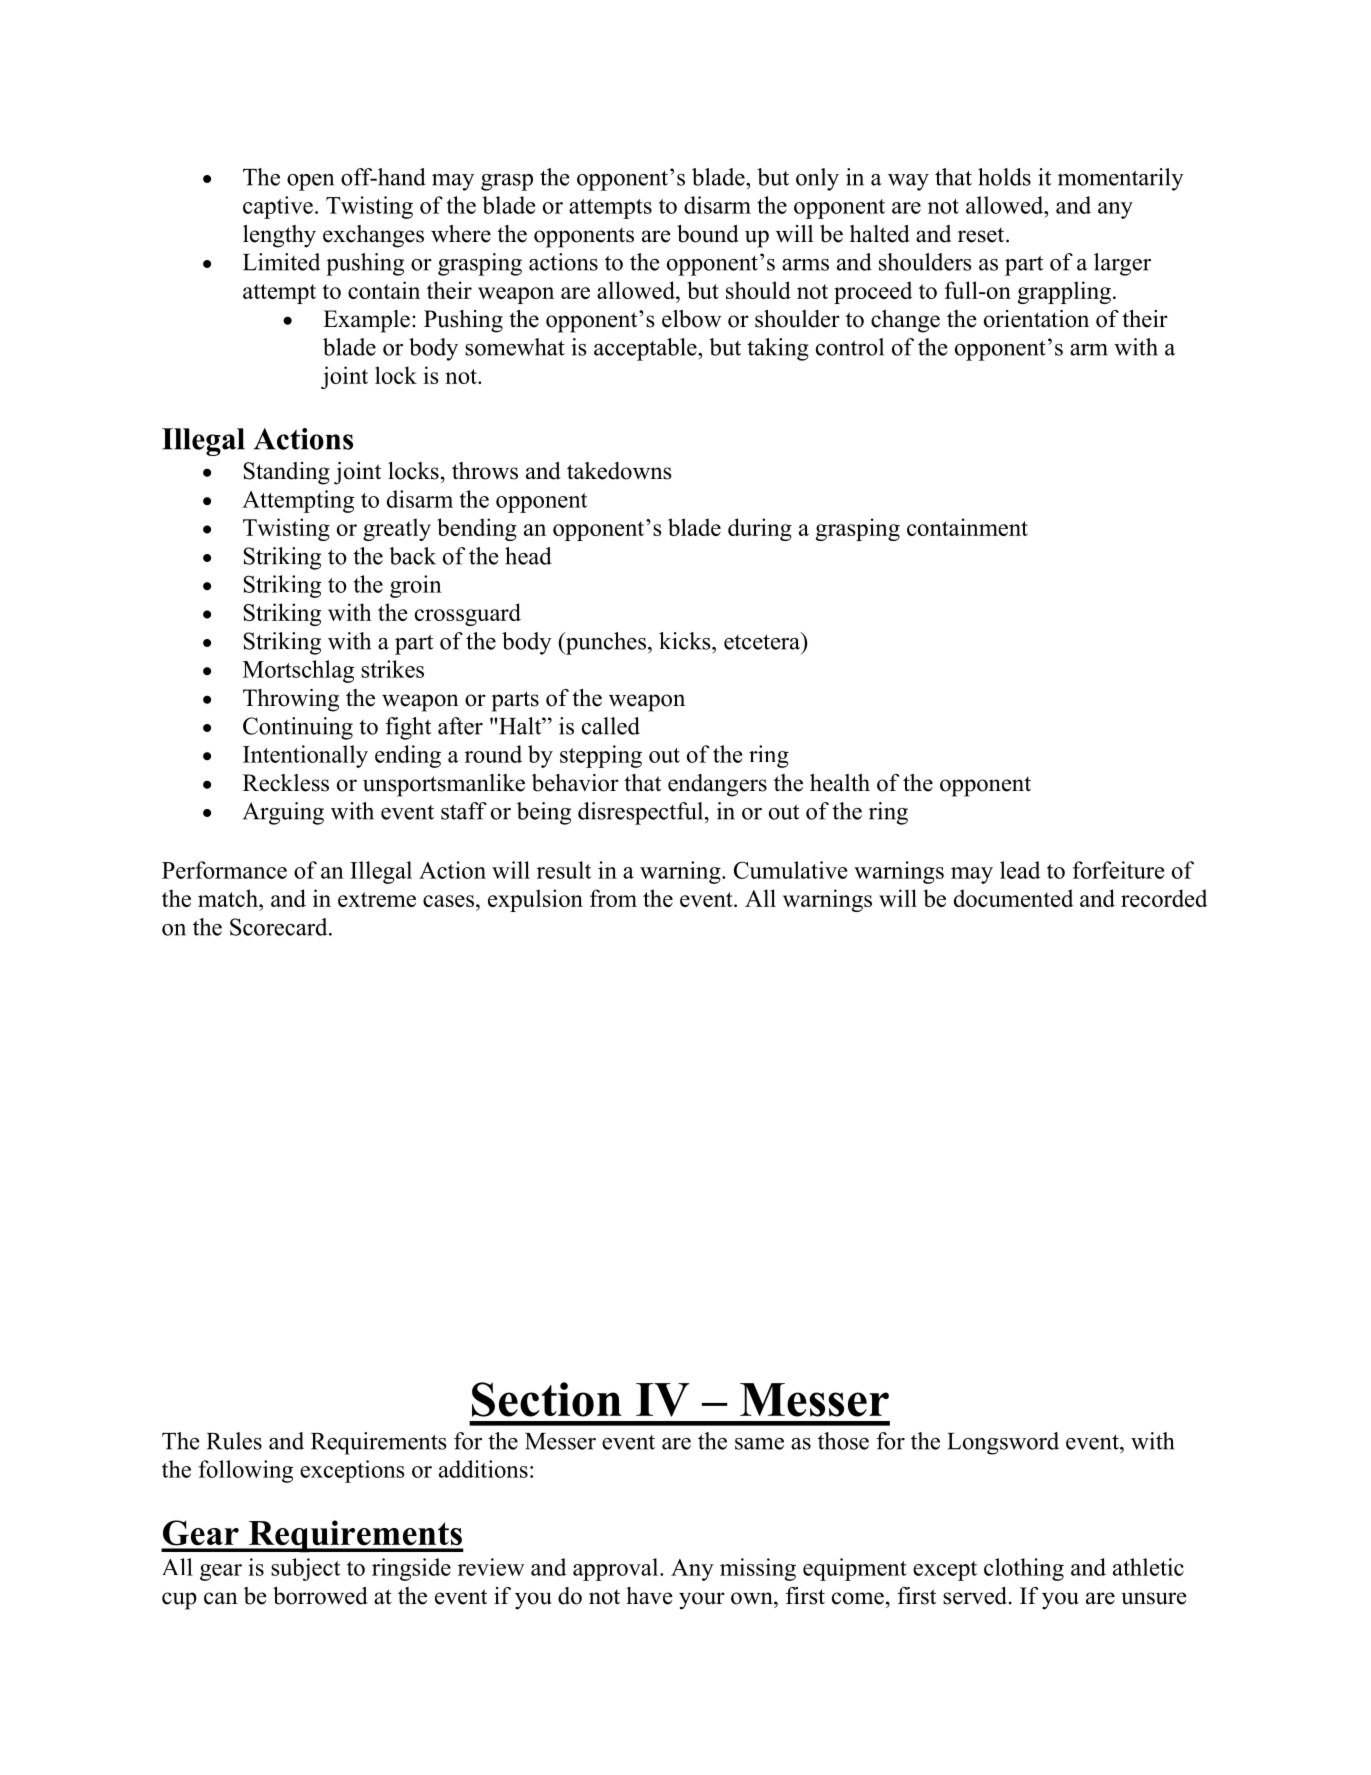 The width and height of the screenshot is (1371, 1775). I want to click on health, so click(840, 783).
